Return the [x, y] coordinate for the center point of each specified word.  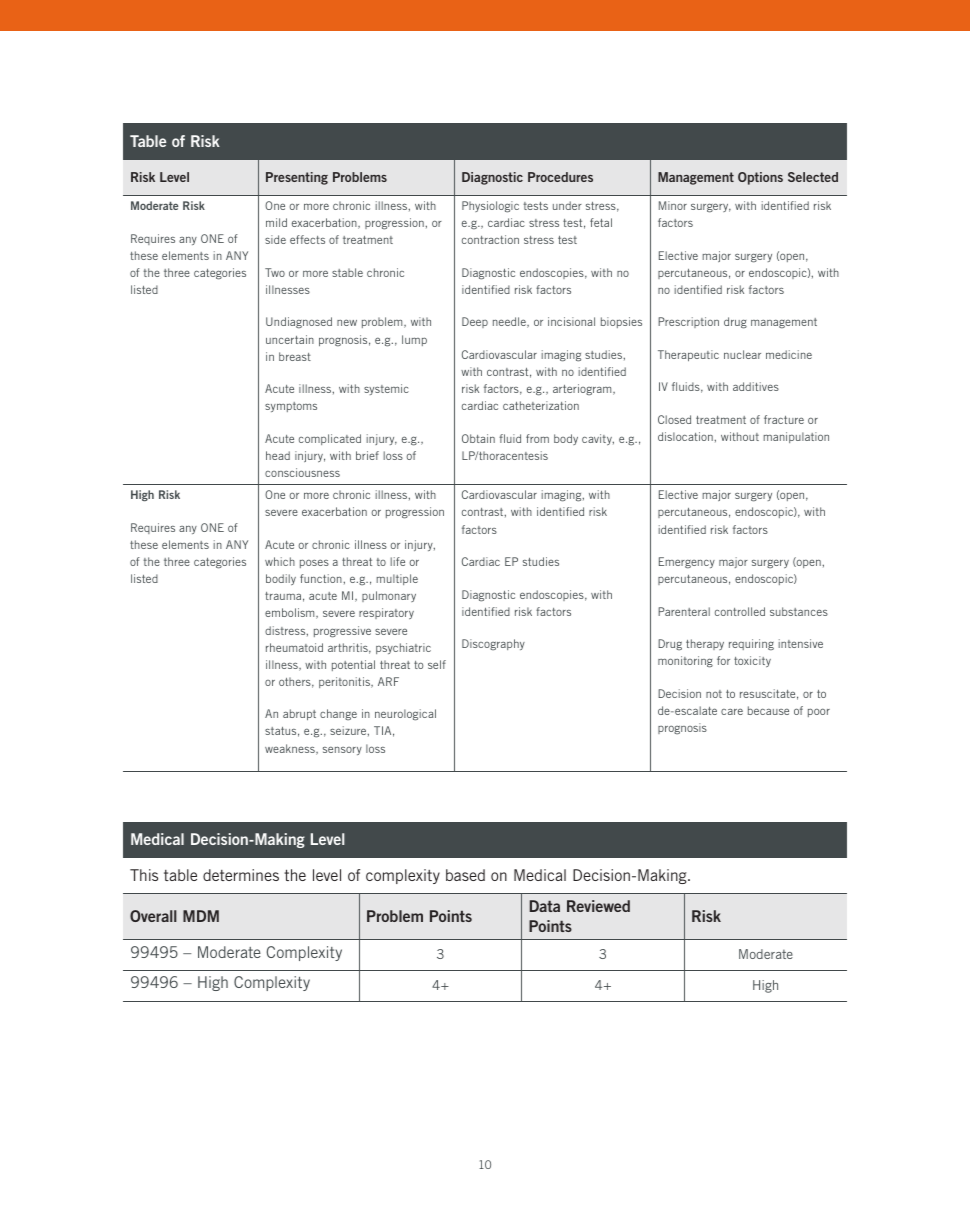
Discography [493, 644]
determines [241, 875]
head [278, 455]
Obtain [478, 438]
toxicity [752, 661]
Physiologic [490, 207]
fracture [784, 419]
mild [276, 222]
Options [760, 178]
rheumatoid [294, 647]
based [465, 875]
